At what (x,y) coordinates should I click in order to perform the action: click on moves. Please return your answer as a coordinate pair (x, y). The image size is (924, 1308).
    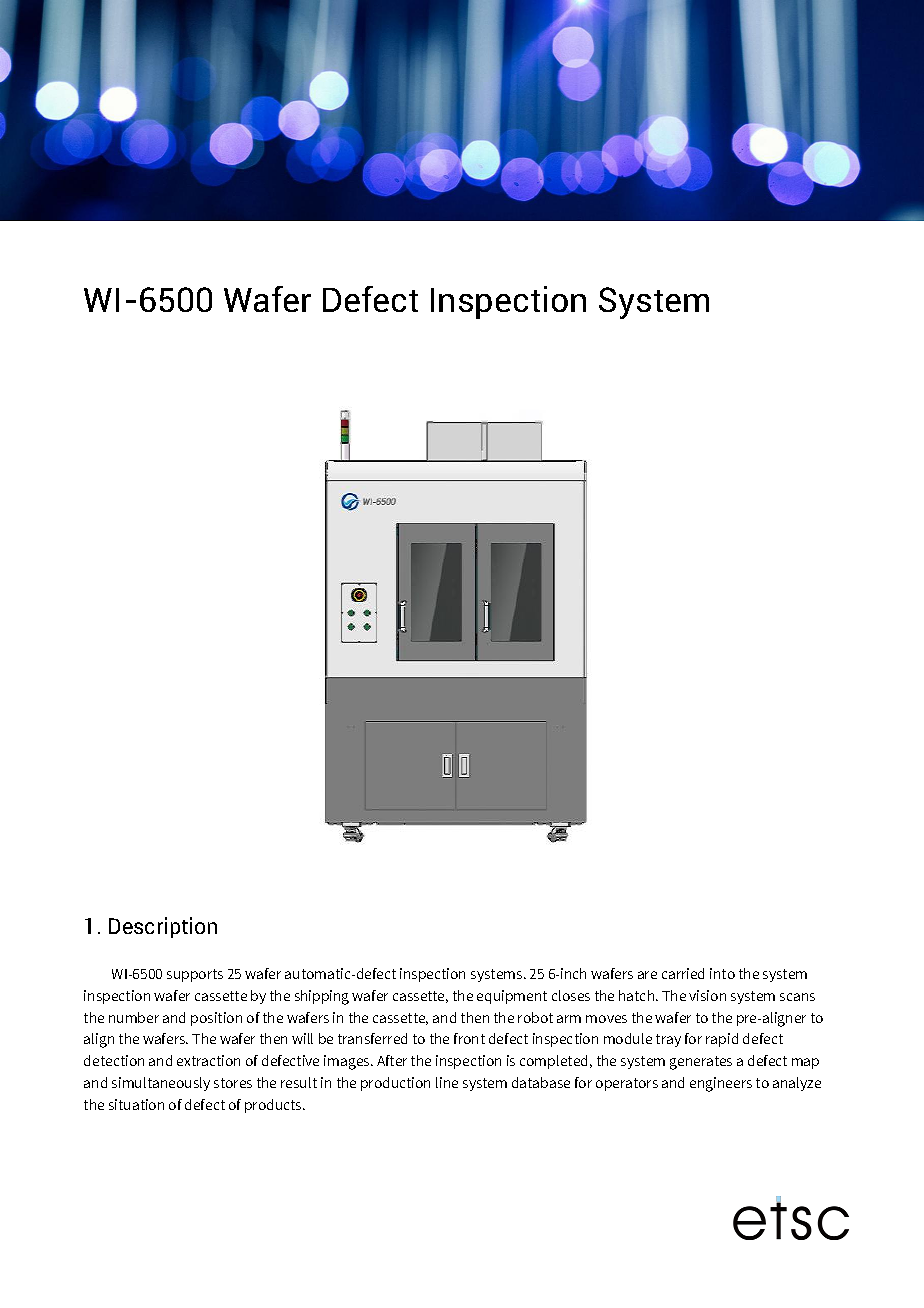
    Looking at the image, I should click on (606, 1019).
